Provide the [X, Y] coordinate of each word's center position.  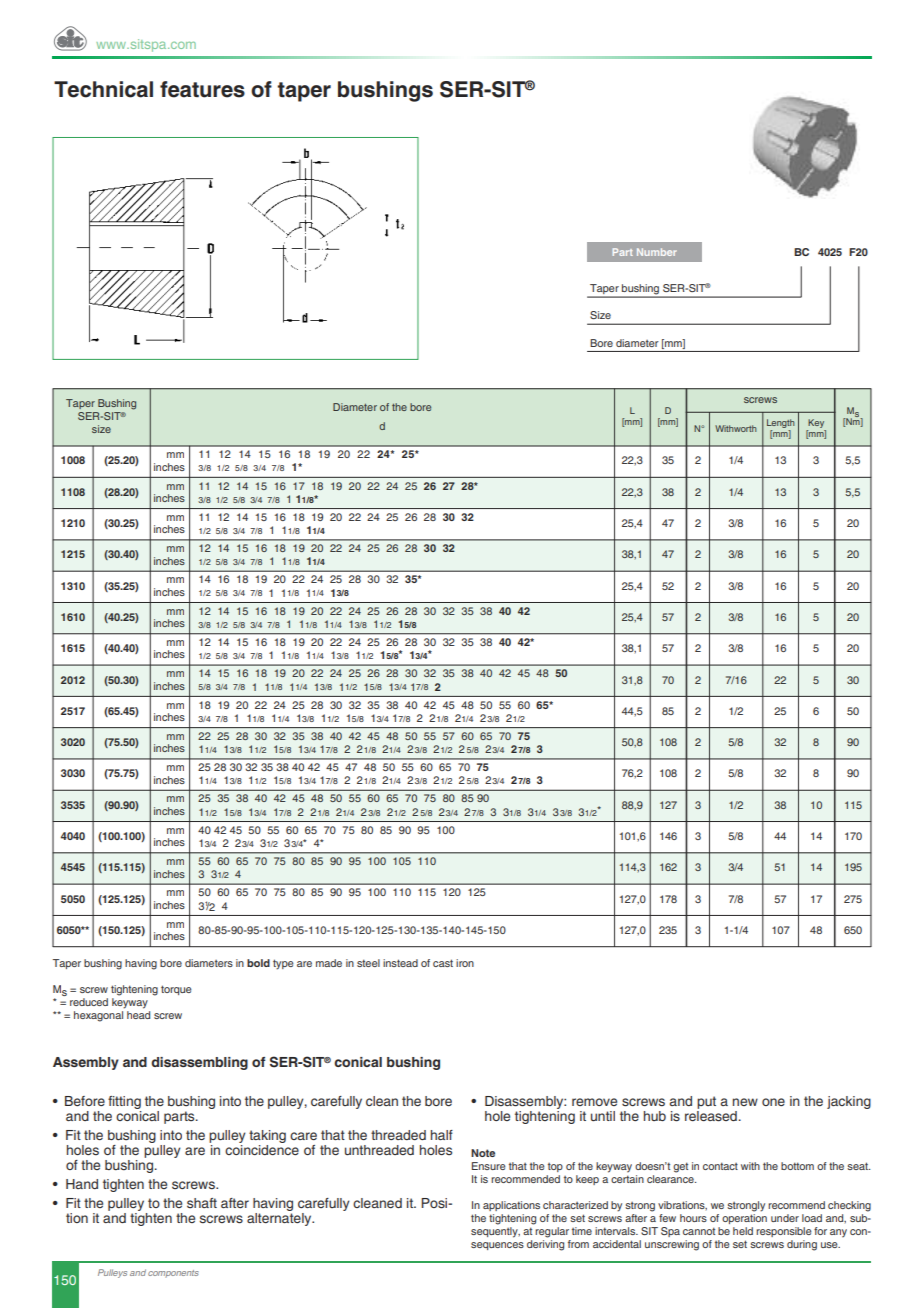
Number [657, 252]
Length [781, 423]
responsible [784, 1232]
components [173, 1274]
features [202, 89]
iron [465, 963]
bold [258, 963]
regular [552, 1232]
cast [443, 963]
